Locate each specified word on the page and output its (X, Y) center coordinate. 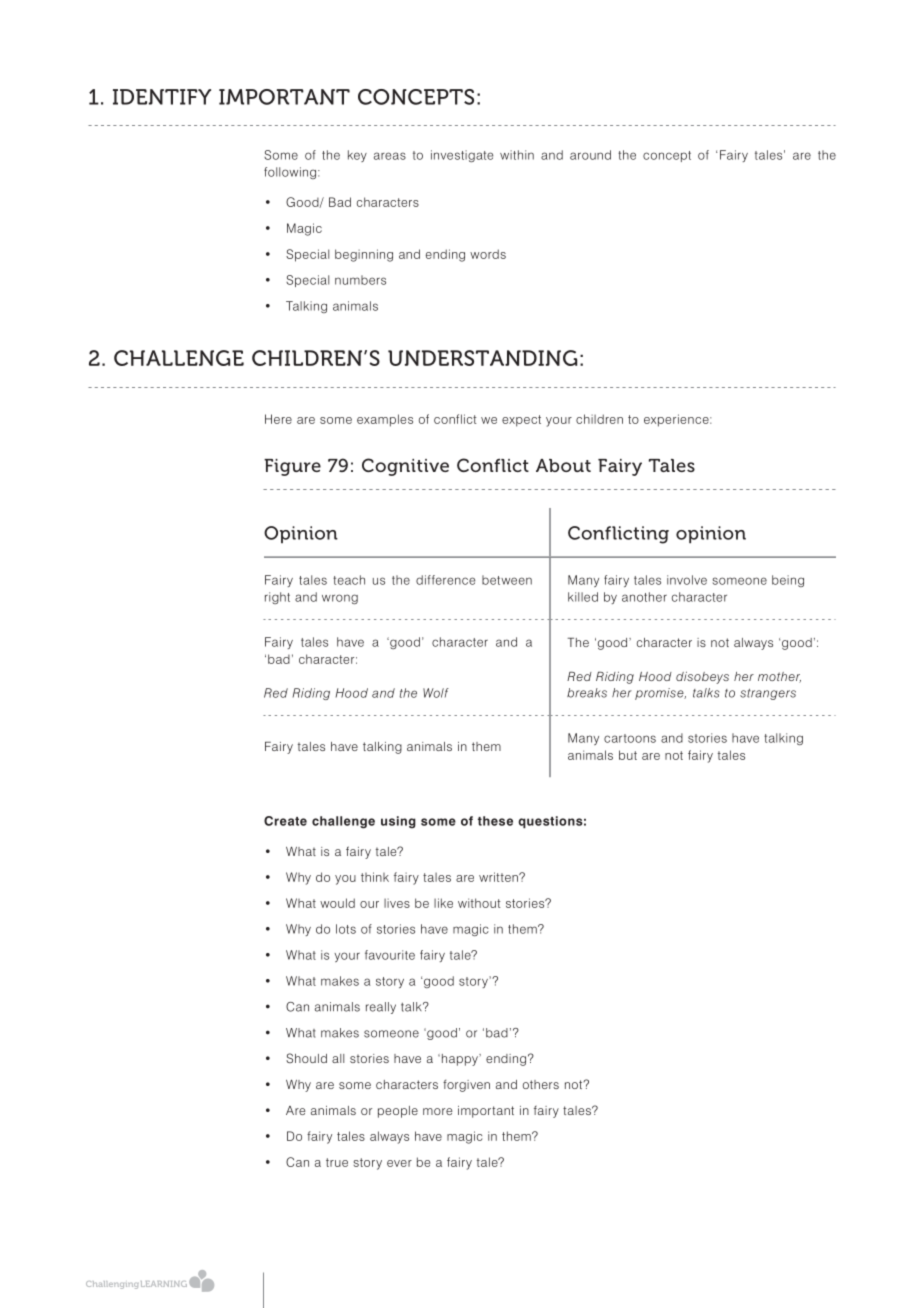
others (541, 1084)
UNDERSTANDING (482, 358)
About (563, 465)
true (337, 1162)
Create (285, 821)
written (499, 877)
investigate (462, 156)
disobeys (702, 678)
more (437, 1111)
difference (445, 580)
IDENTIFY (162, 97)
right (277, 598)
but (628, 755)
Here (278, 419)
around (590, 155)
